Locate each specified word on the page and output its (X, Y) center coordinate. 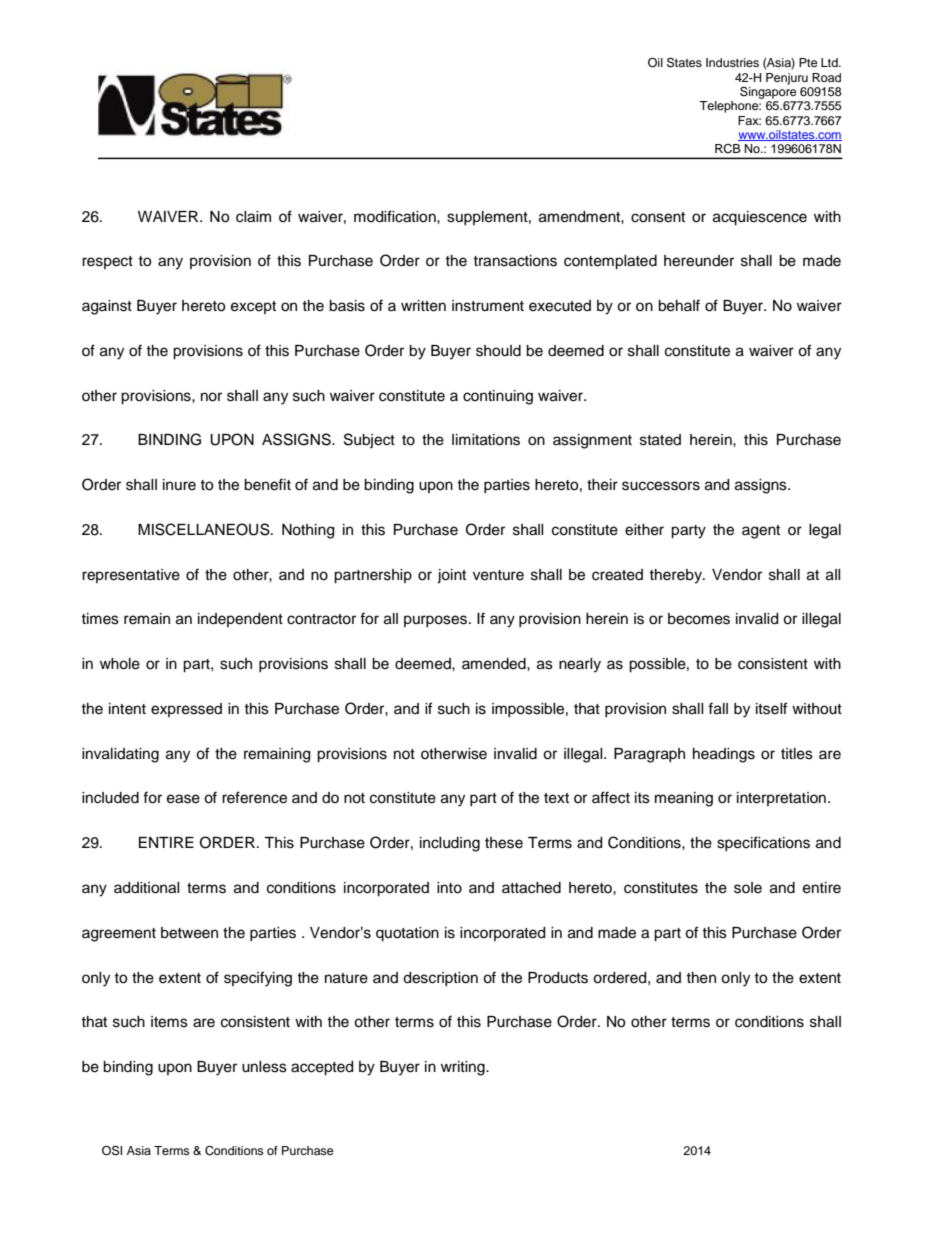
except (253, 307)
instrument (488, 306)
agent (761, 532)
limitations (486, 440)
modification (396, 216)
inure (179, 485)
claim (253, 217)
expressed (186, 710)
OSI (112, 1150)
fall (718, 708)
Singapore (768, 91)
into (449, 888)
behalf (679, 305)
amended (495, 664)
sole (748, 888)
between (189, 933)
